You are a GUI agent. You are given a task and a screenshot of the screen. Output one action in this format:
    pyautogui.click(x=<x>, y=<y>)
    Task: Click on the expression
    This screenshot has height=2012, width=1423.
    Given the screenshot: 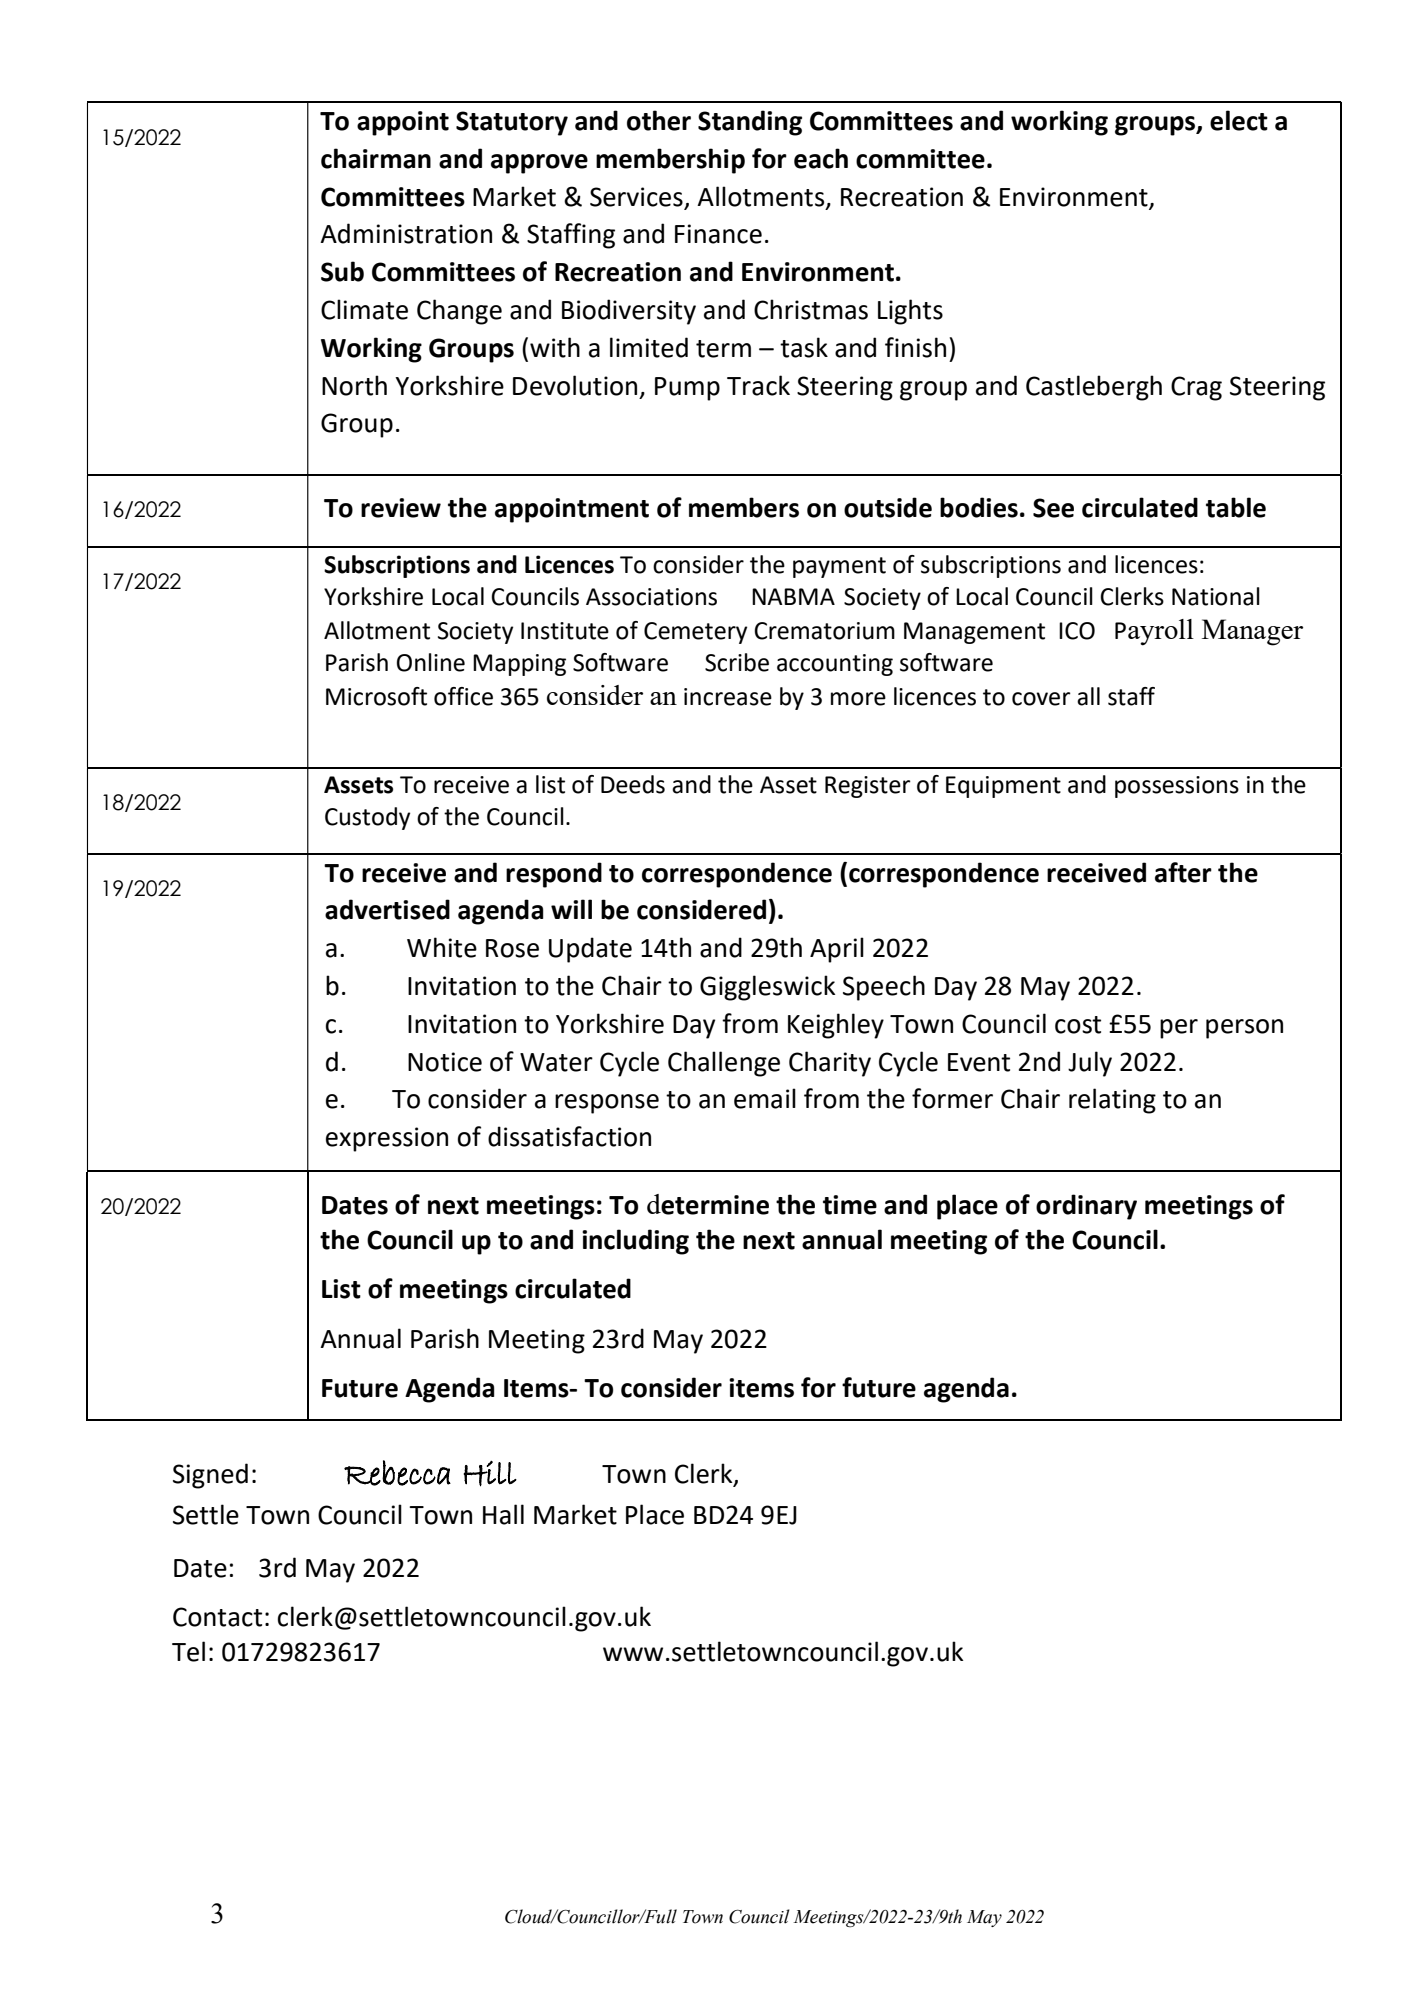 What is the action you would take?
    pyautogui.click(x=387, y=1139)
